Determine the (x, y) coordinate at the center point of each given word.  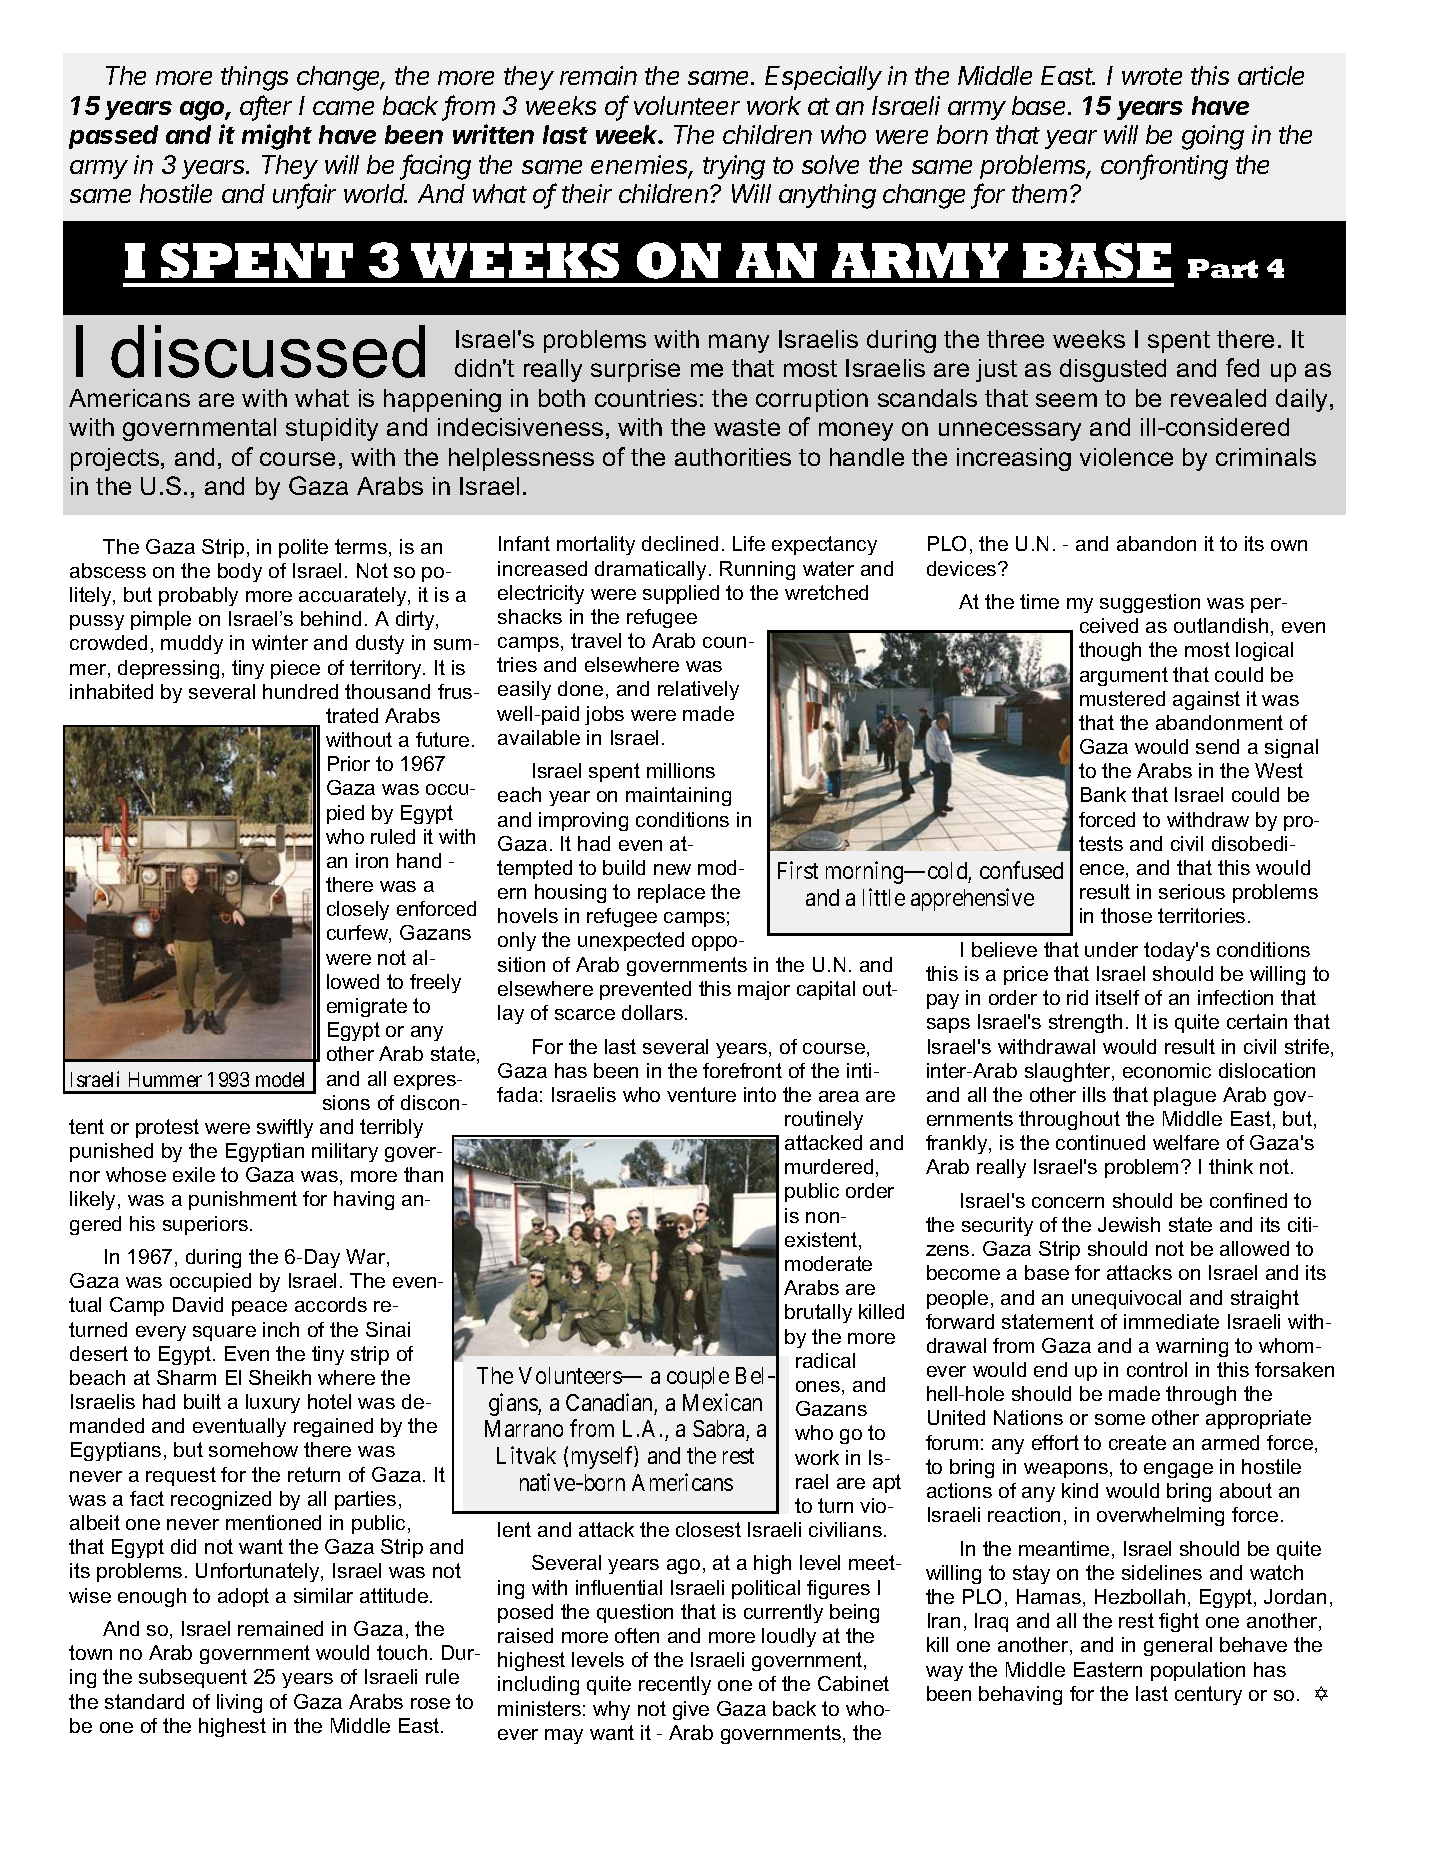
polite (303, 548)
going (1213, 137)
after (266, 106)
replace (671, 893)
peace (259, 1308)
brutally (818, 1313)
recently (675, 1685)
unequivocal (1126, 1299)
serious (1192, 891)
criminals (1266, 457)
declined (680, 543)
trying (734, 167)
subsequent (193, 1678)
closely (358, 910)
